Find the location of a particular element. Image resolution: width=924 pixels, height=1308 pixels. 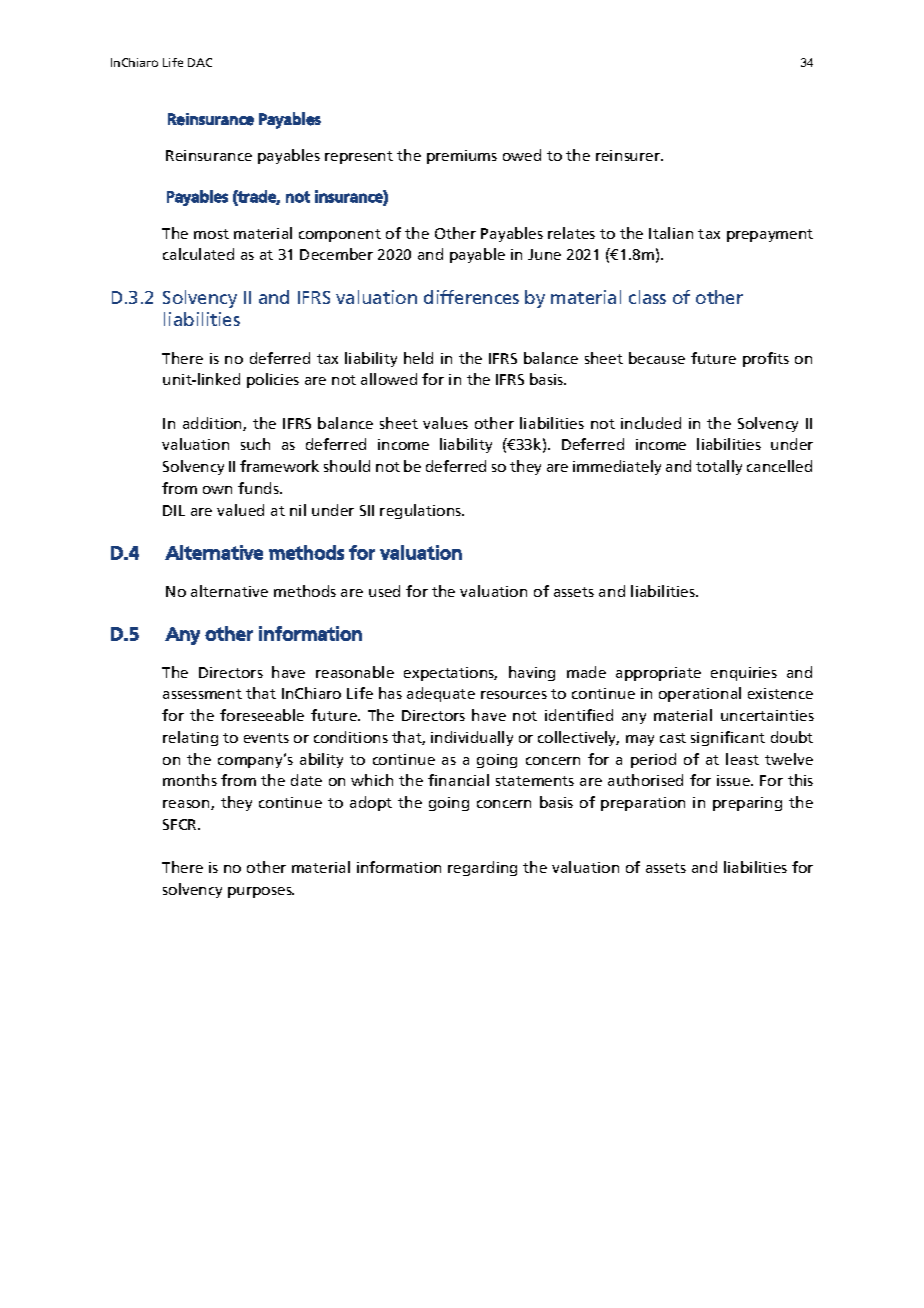

Italian is located at coordinates (671, 233).
